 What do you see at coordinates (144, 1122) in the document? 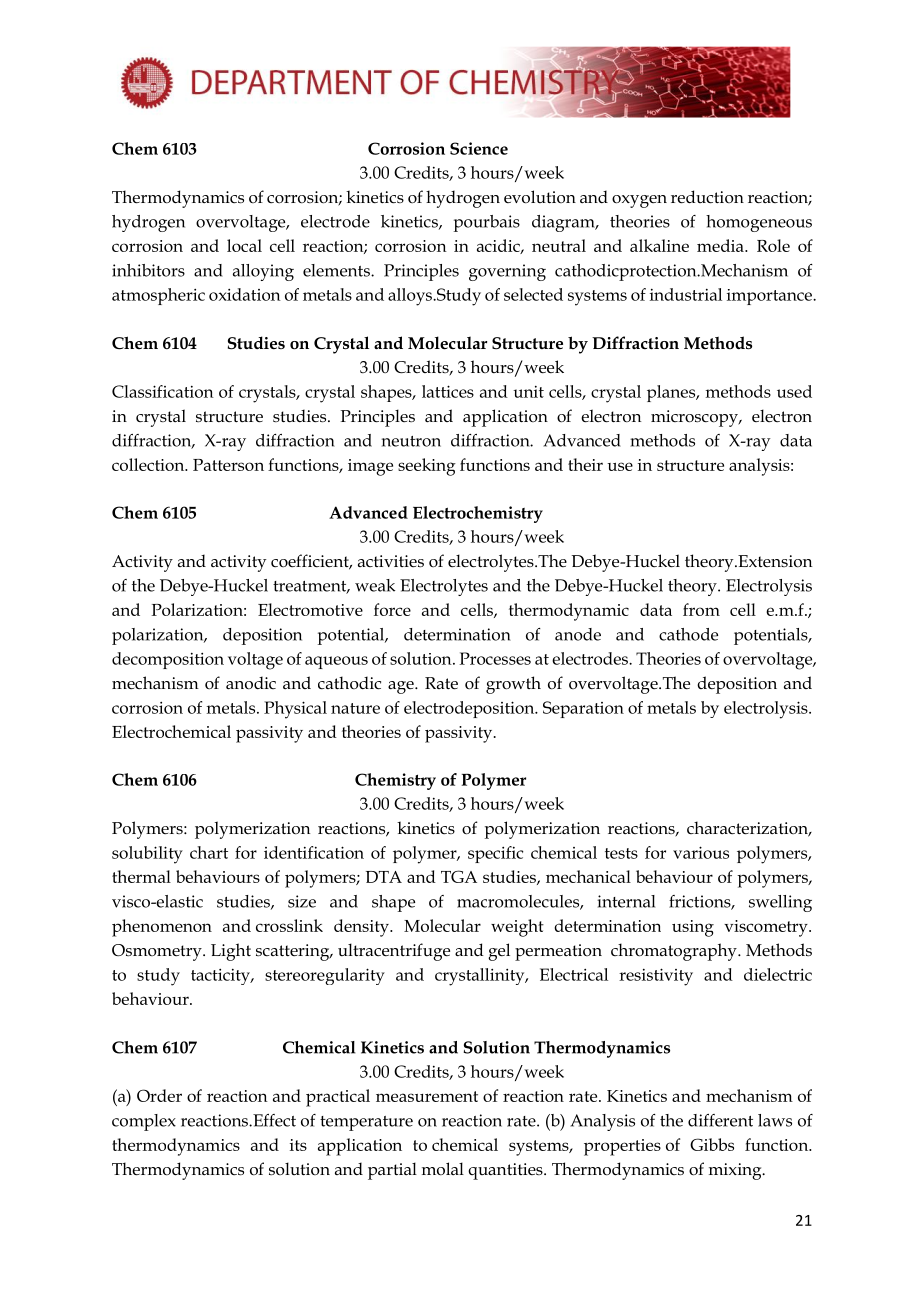
I see `complex` at bounding box center [144, 1122].
